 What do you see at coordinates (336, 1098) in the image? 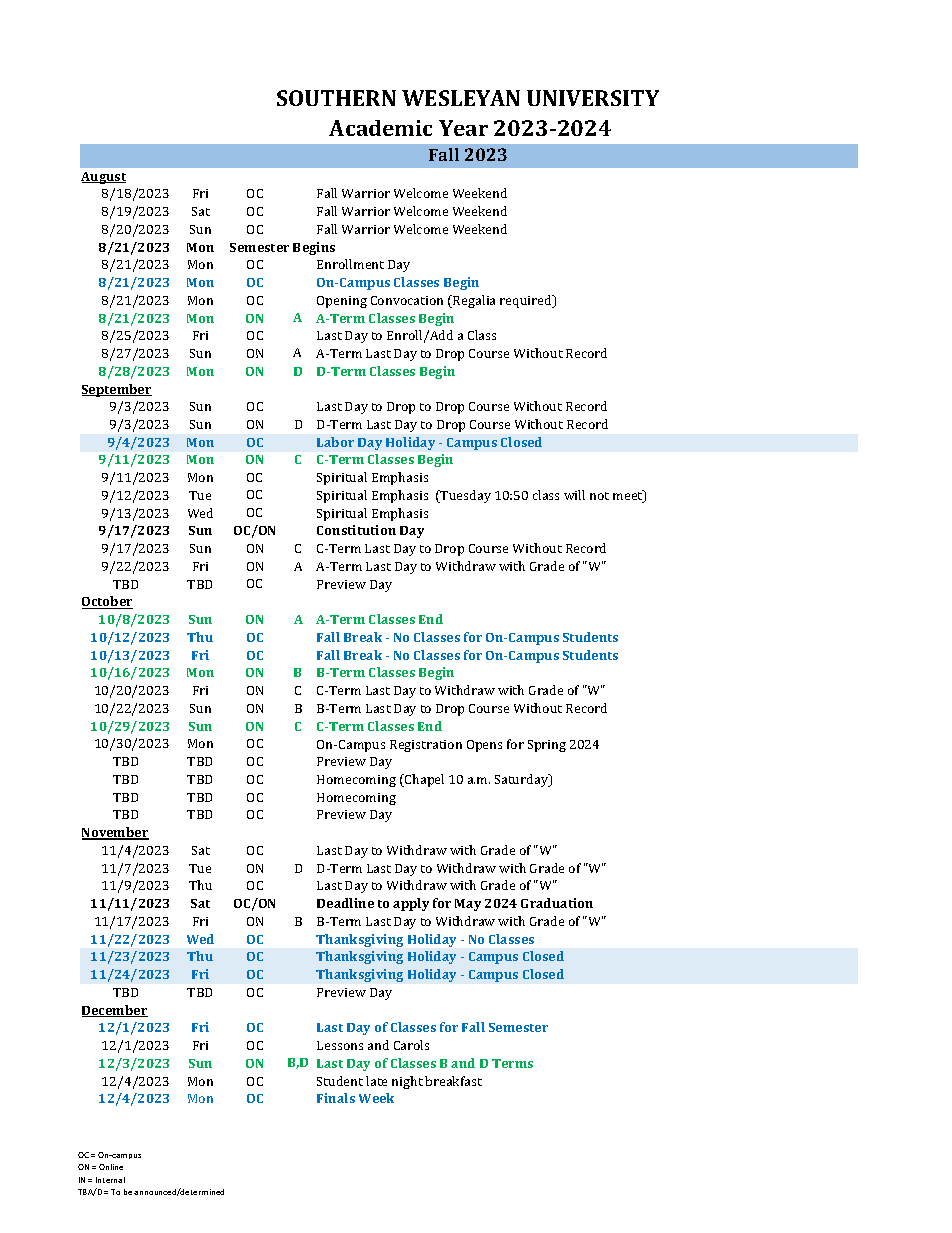
I see `Finals` at bounding box center [336, 1098].
